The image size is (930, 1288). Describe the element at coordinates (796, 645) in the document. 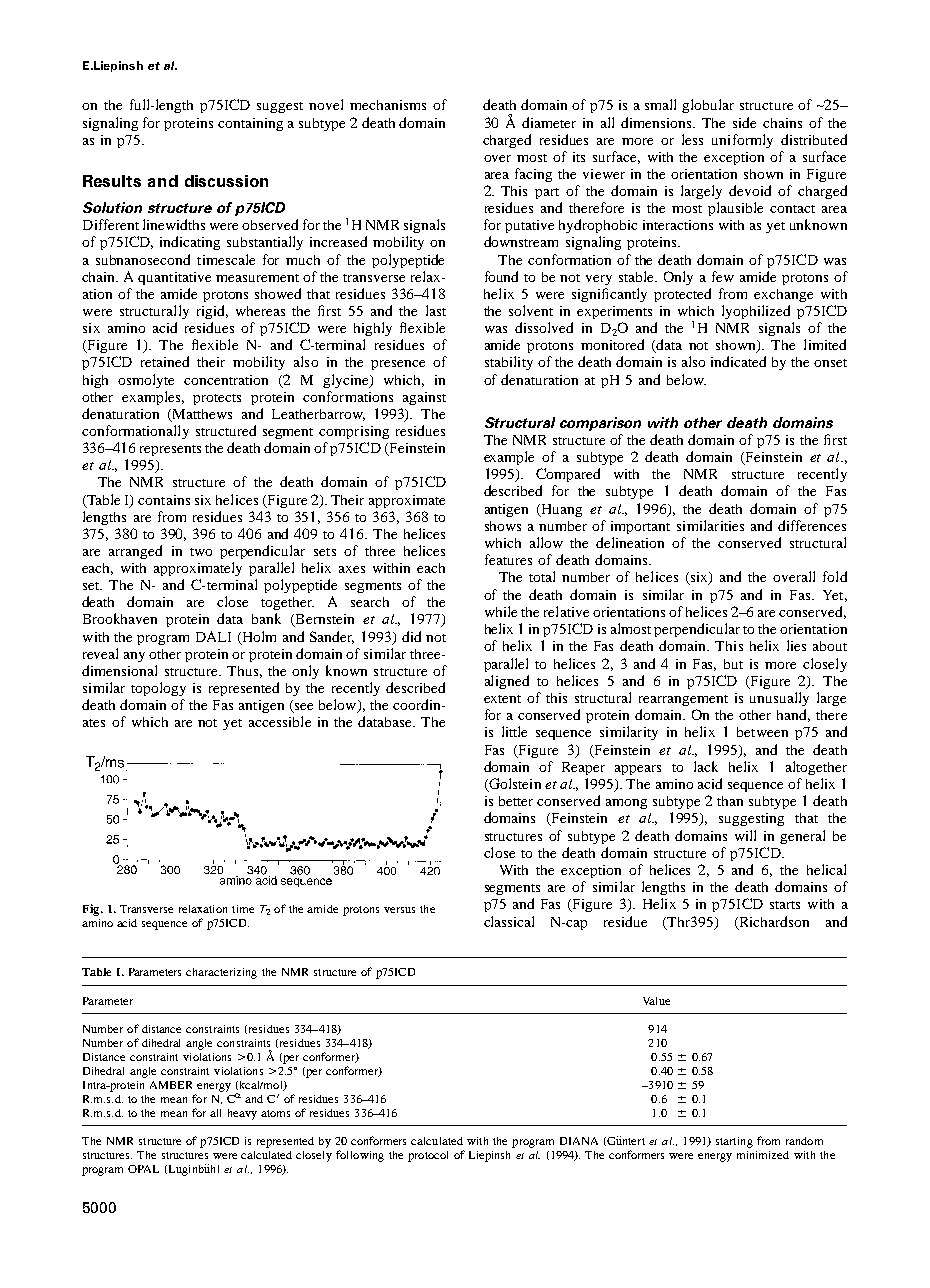

I see `lies` at that location.
